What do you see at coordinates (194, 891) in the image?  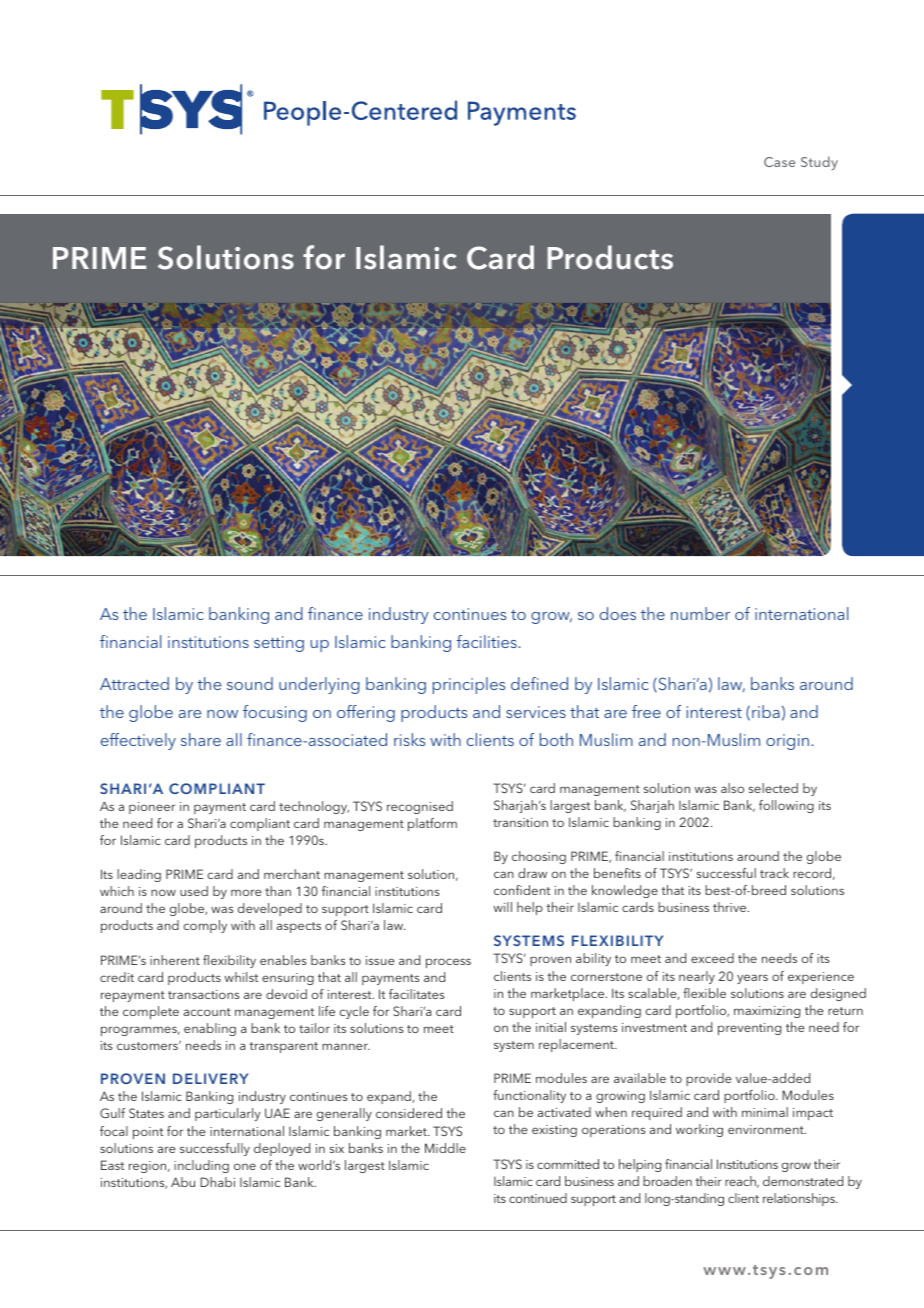 I see `used` at bounding box center [194, 891].
